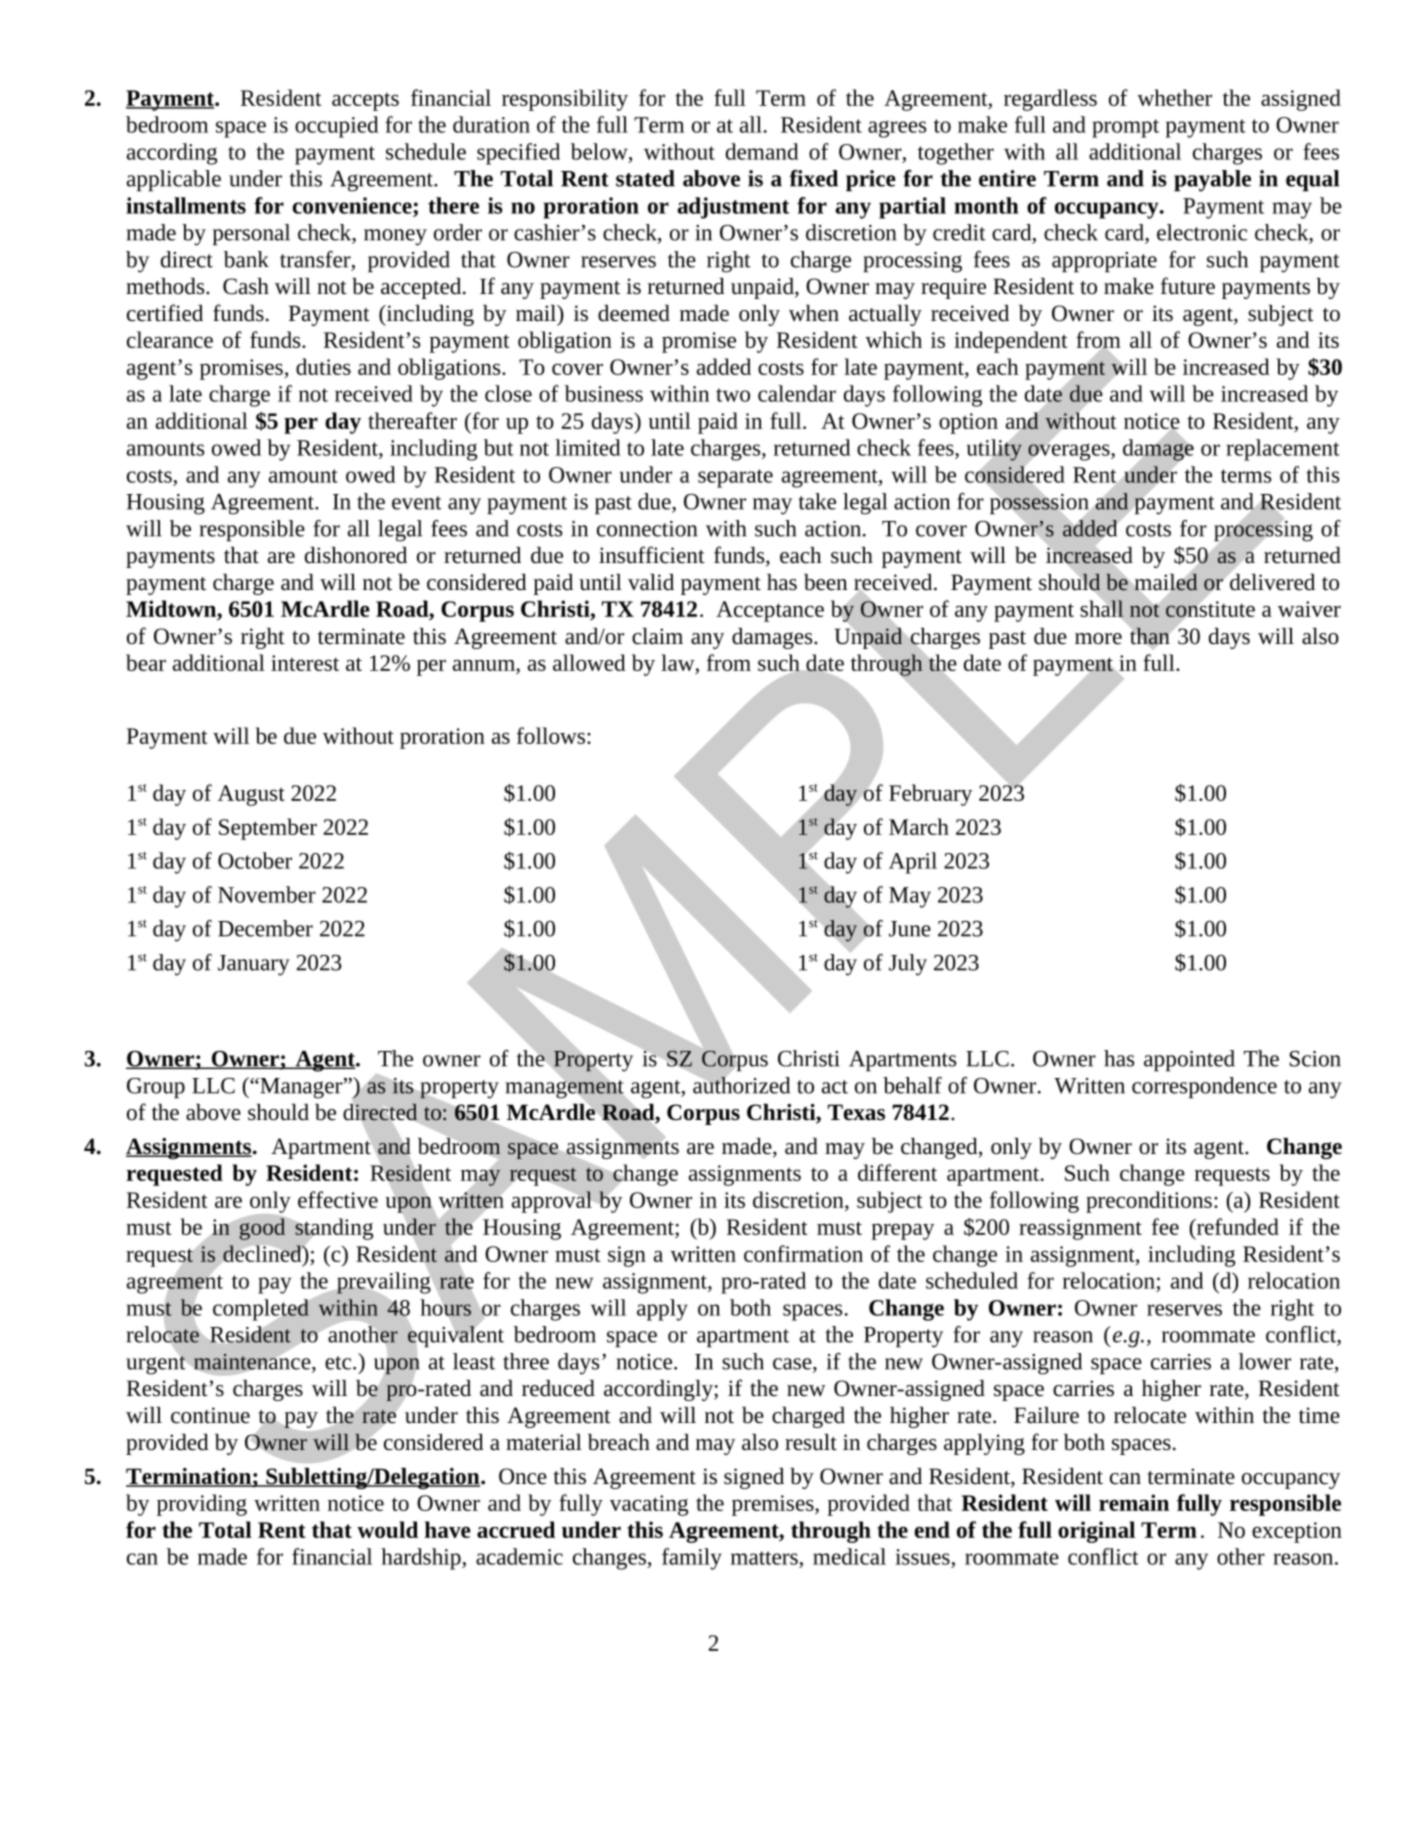 The height and width of the page is (1845, 1426). Describe the element at coordinates (1125, 128) in the page. I see `prompt` at that location.
